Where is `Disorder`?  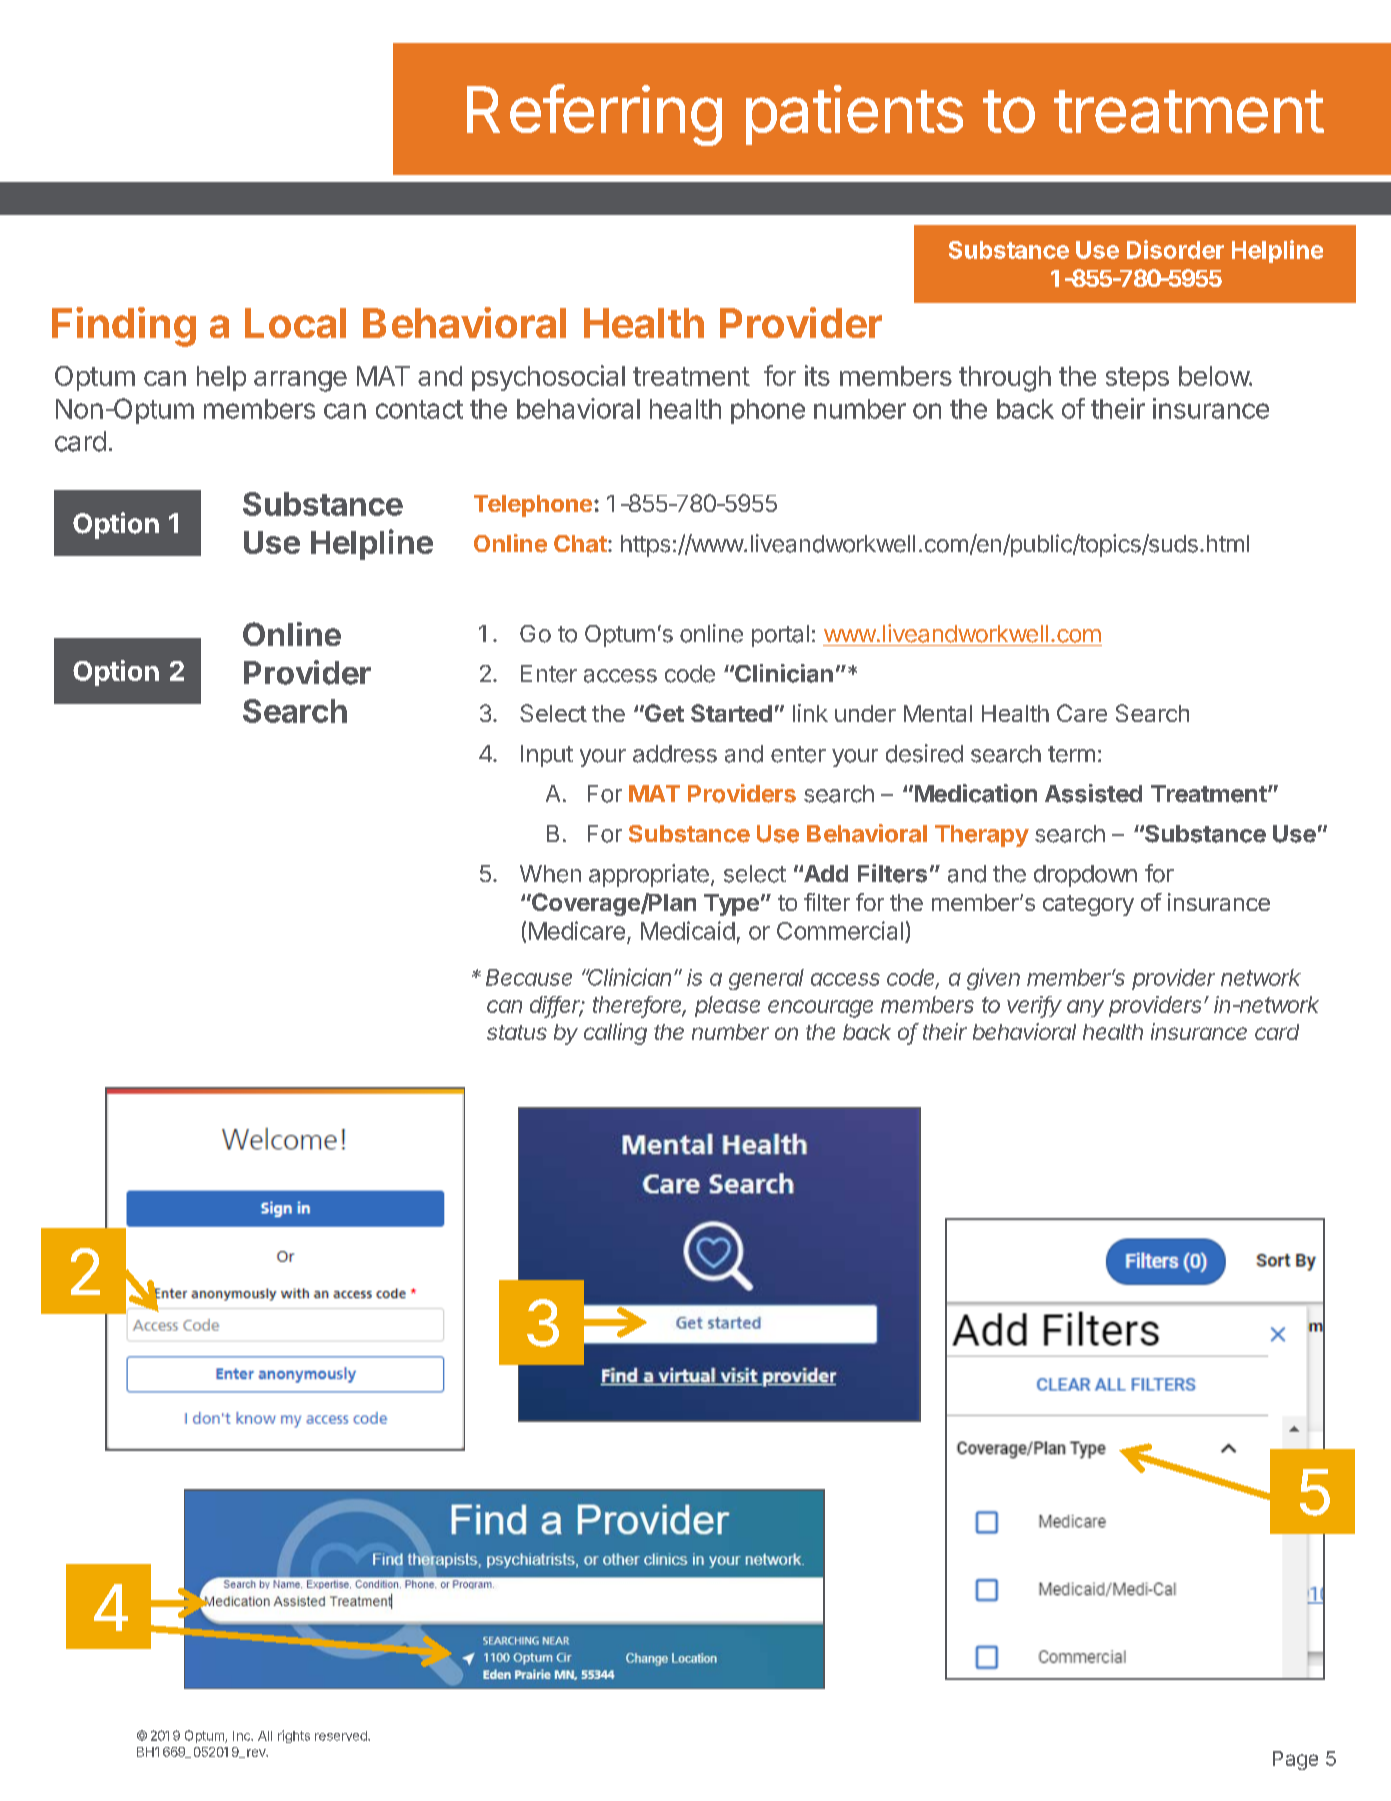
Disorder is located at coordinates (1175, 249).
